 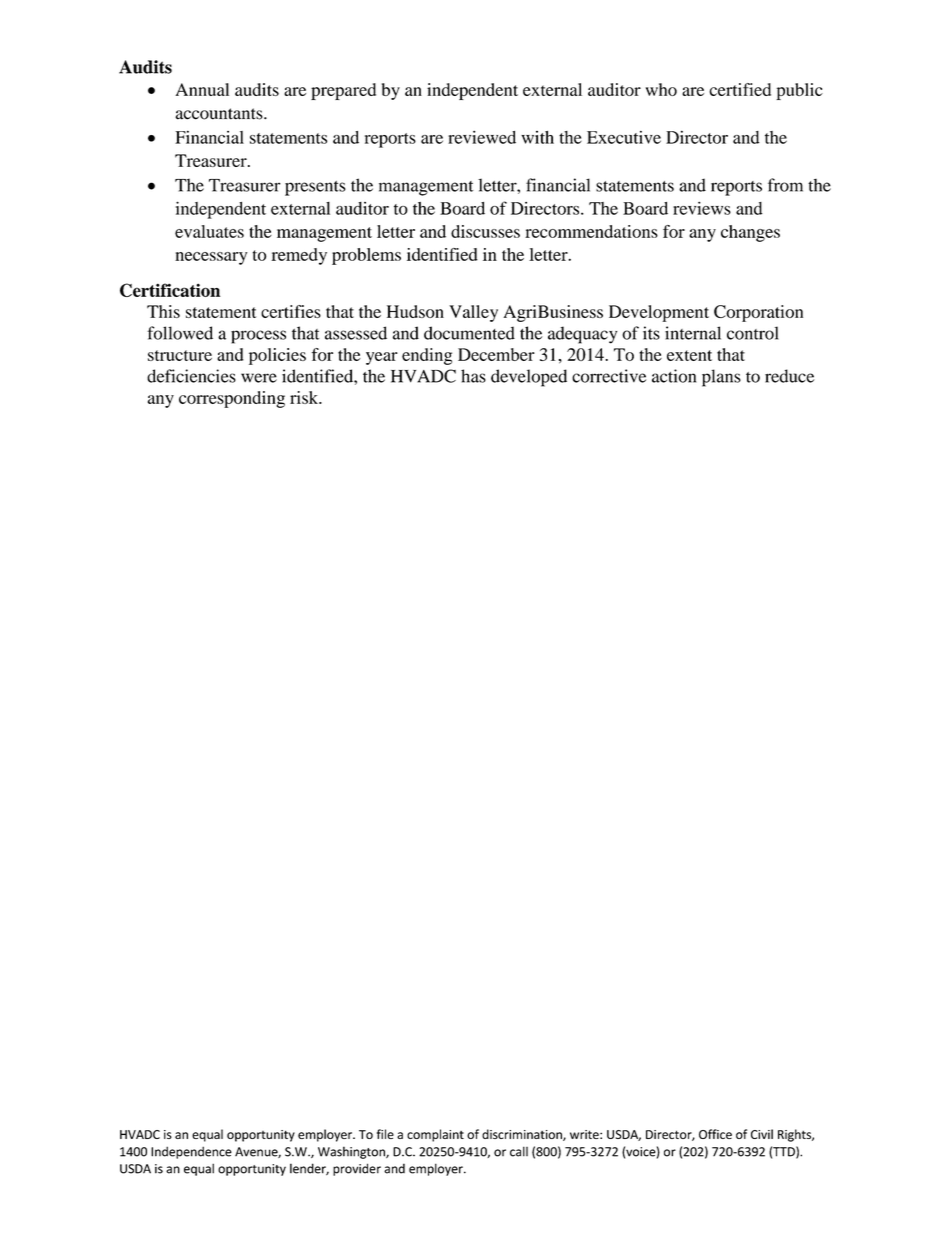 What do you see at coordinates (482, 137) in the screenshot?
I see `reviewed` at bounding box center [482, 137].
